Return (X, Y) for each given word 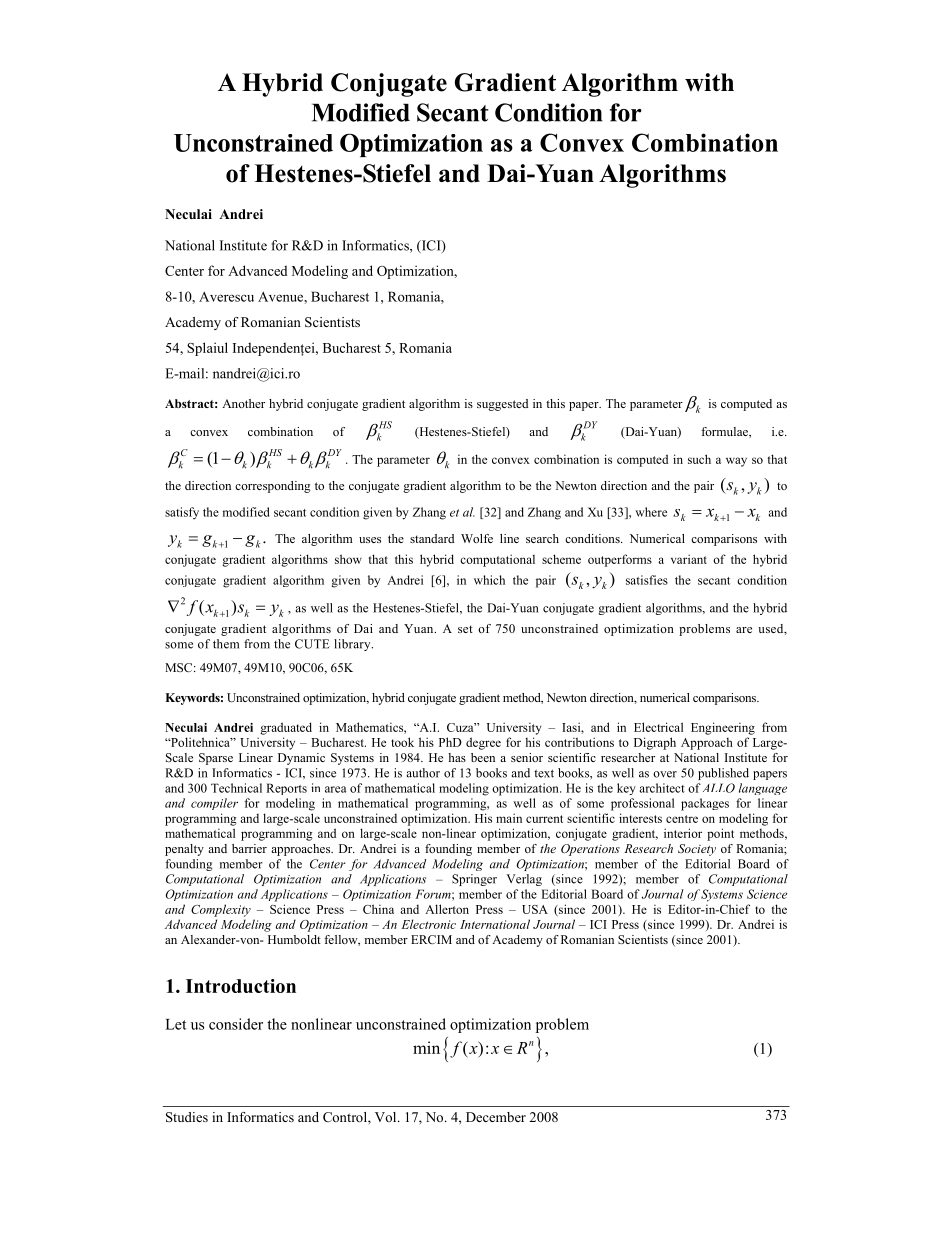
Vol (387, 1117)
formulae (725, 432)
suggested (502, 405)
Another (243, 403)
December (496, 1117)
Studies (187, 1117)
